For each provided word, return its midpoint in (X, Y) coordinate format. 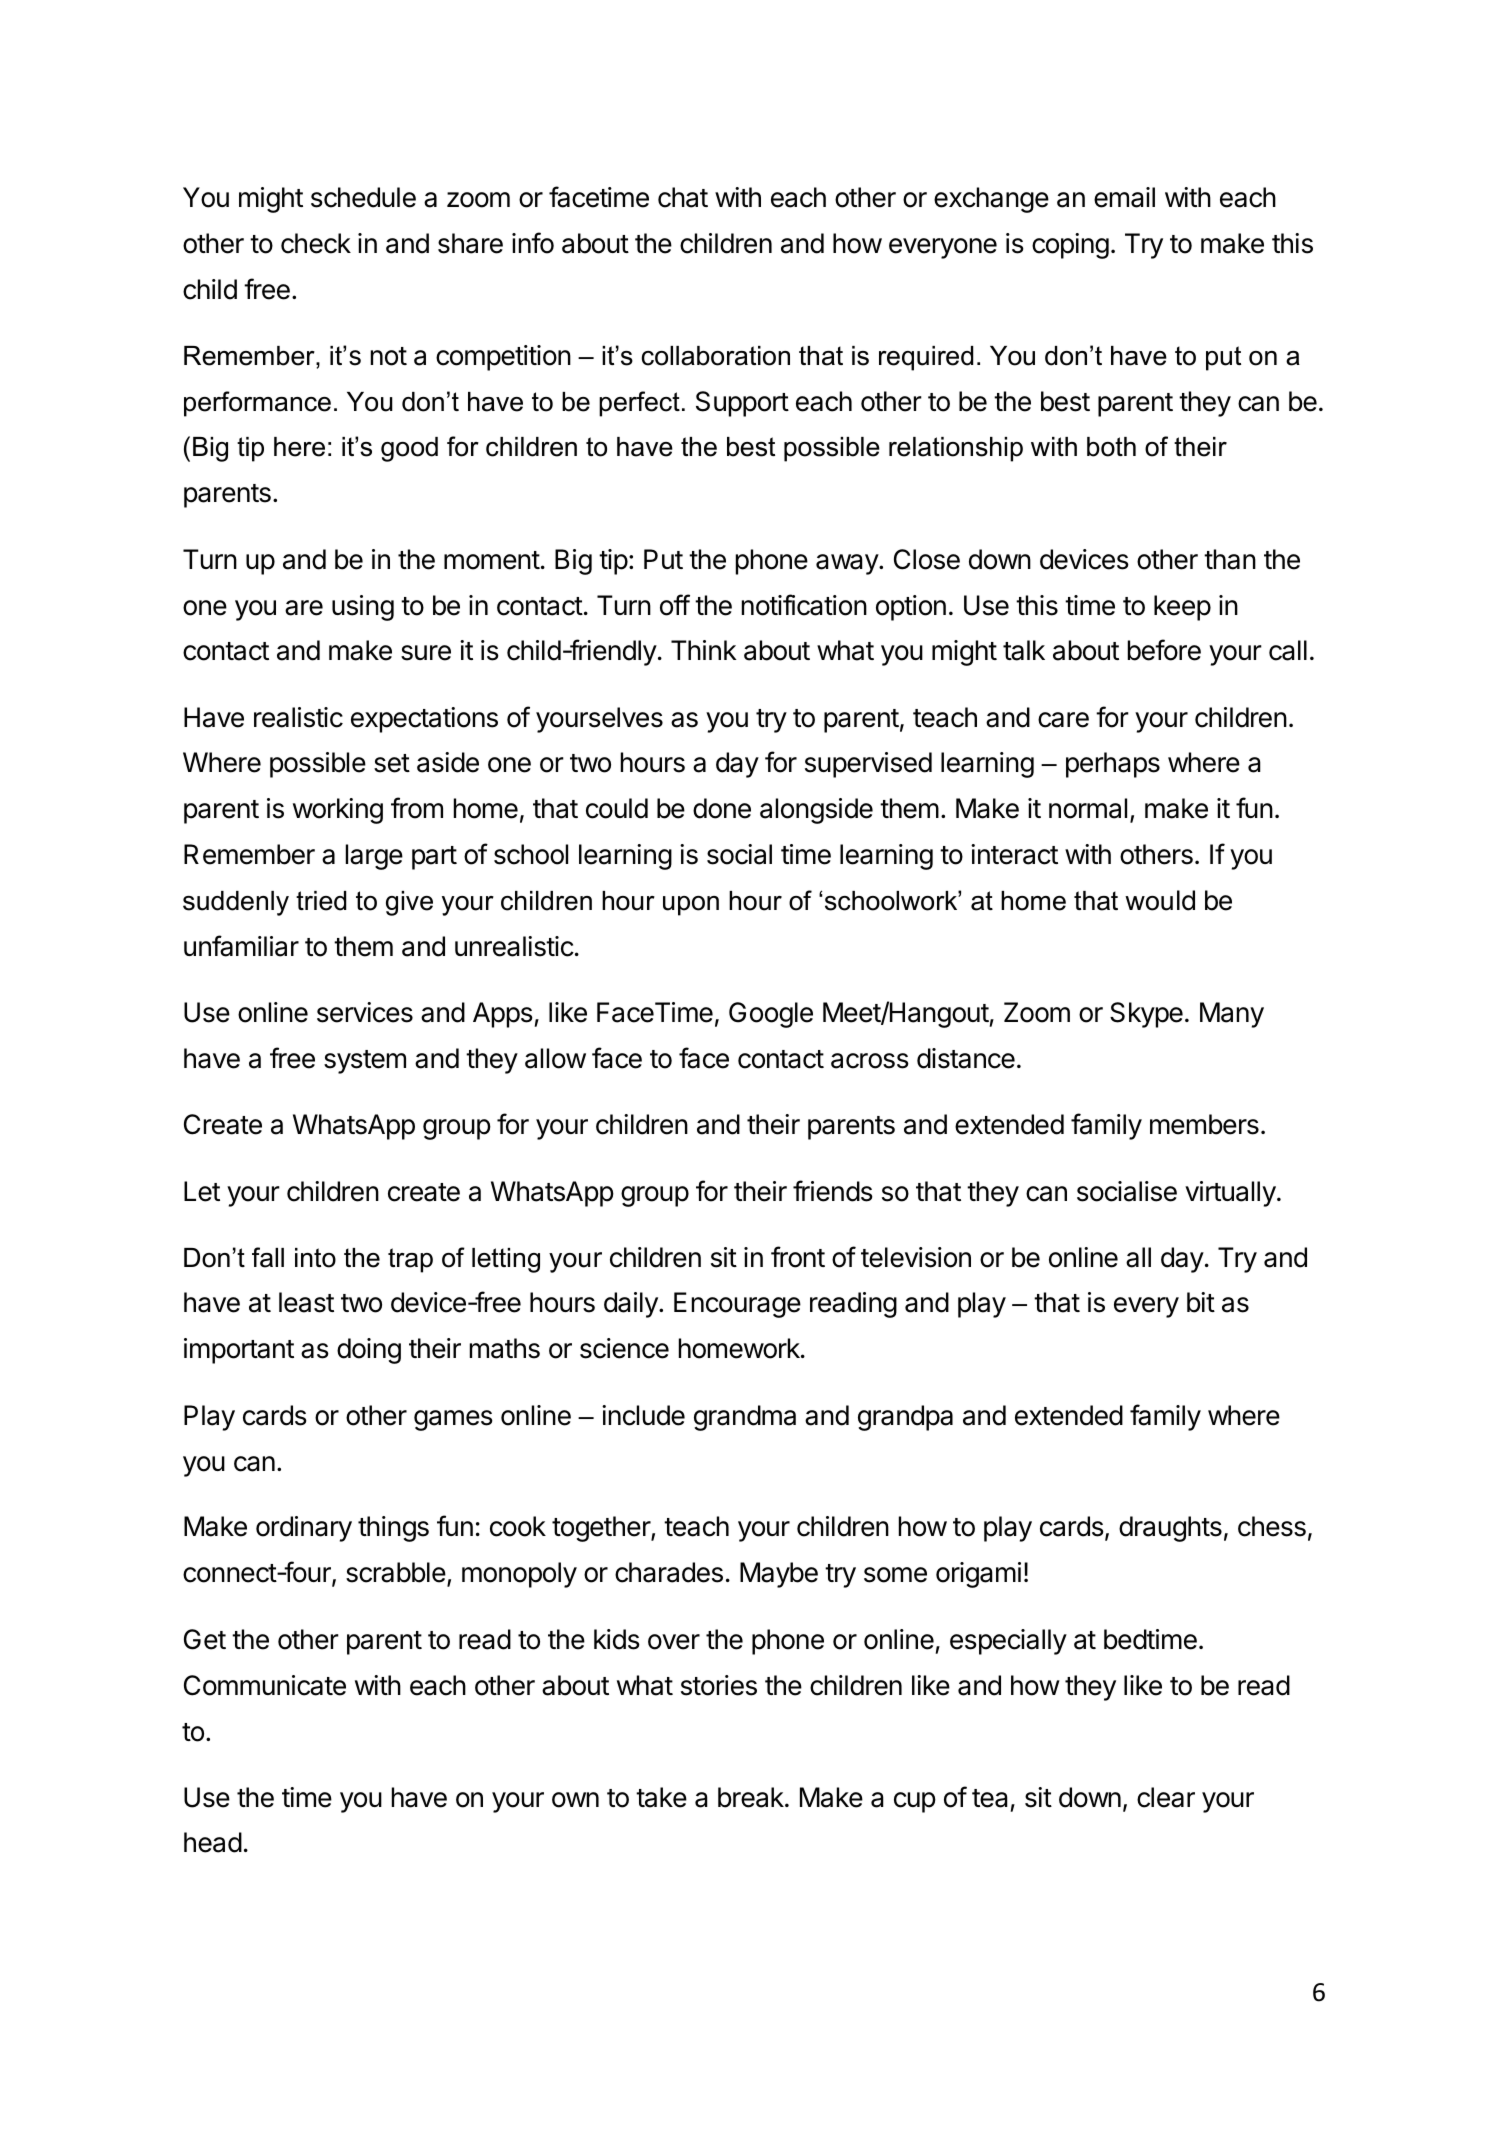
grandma (745, 1418)
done (722, 808)
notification (804, 605)
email (1124, 197)
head (213, 1842)
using (363, 608)
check (316, 243)
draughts (1170, 1529)
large (374, 857)
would (1160, 900)
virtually (1230, 1194)
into (315, 1258)
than (1230, 559)
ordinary (304, 1529)
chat (683, 197)
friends (833, 1191)
